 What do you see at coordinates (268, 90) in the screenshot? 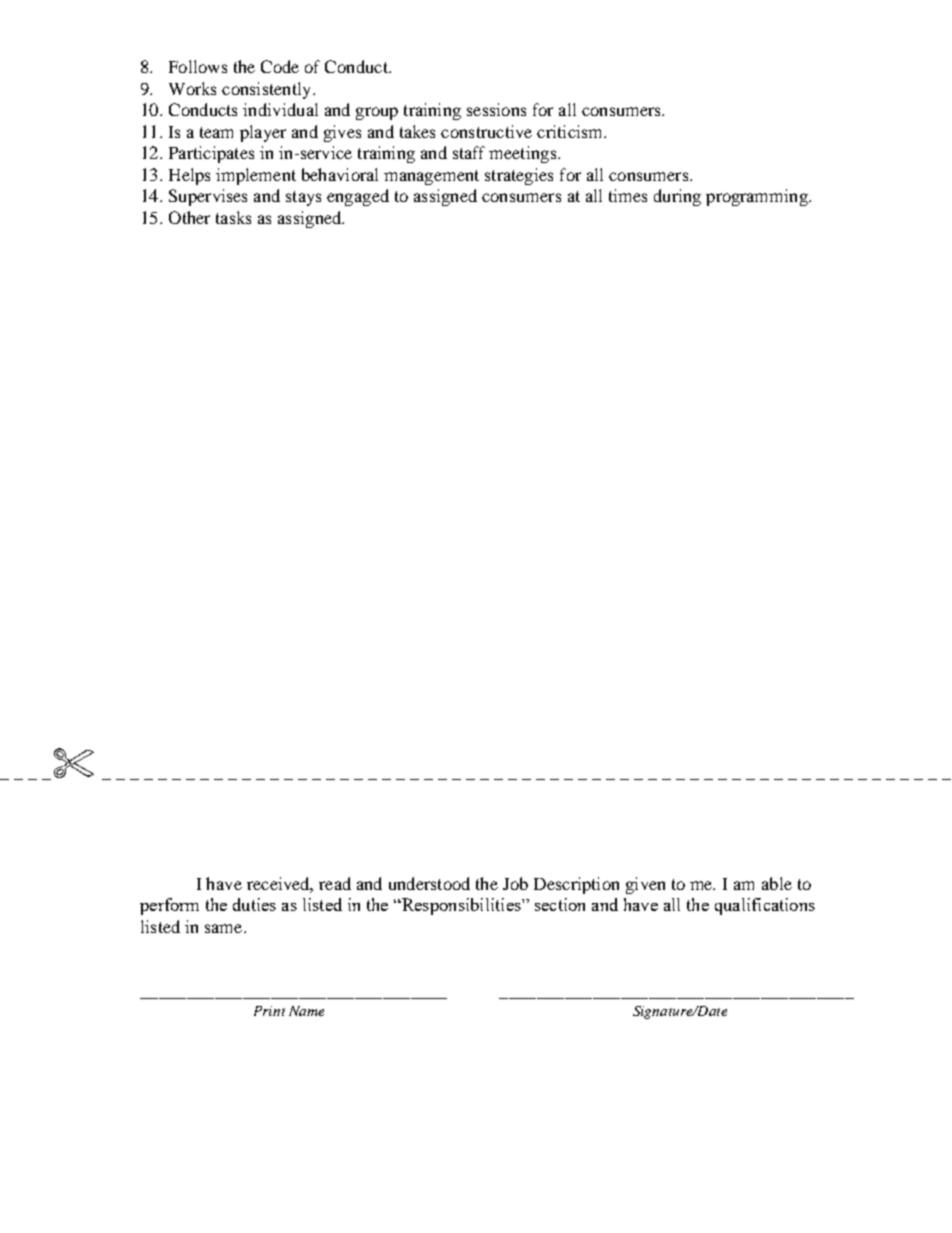
I see `consistently` at bounding box center [268, 90].
